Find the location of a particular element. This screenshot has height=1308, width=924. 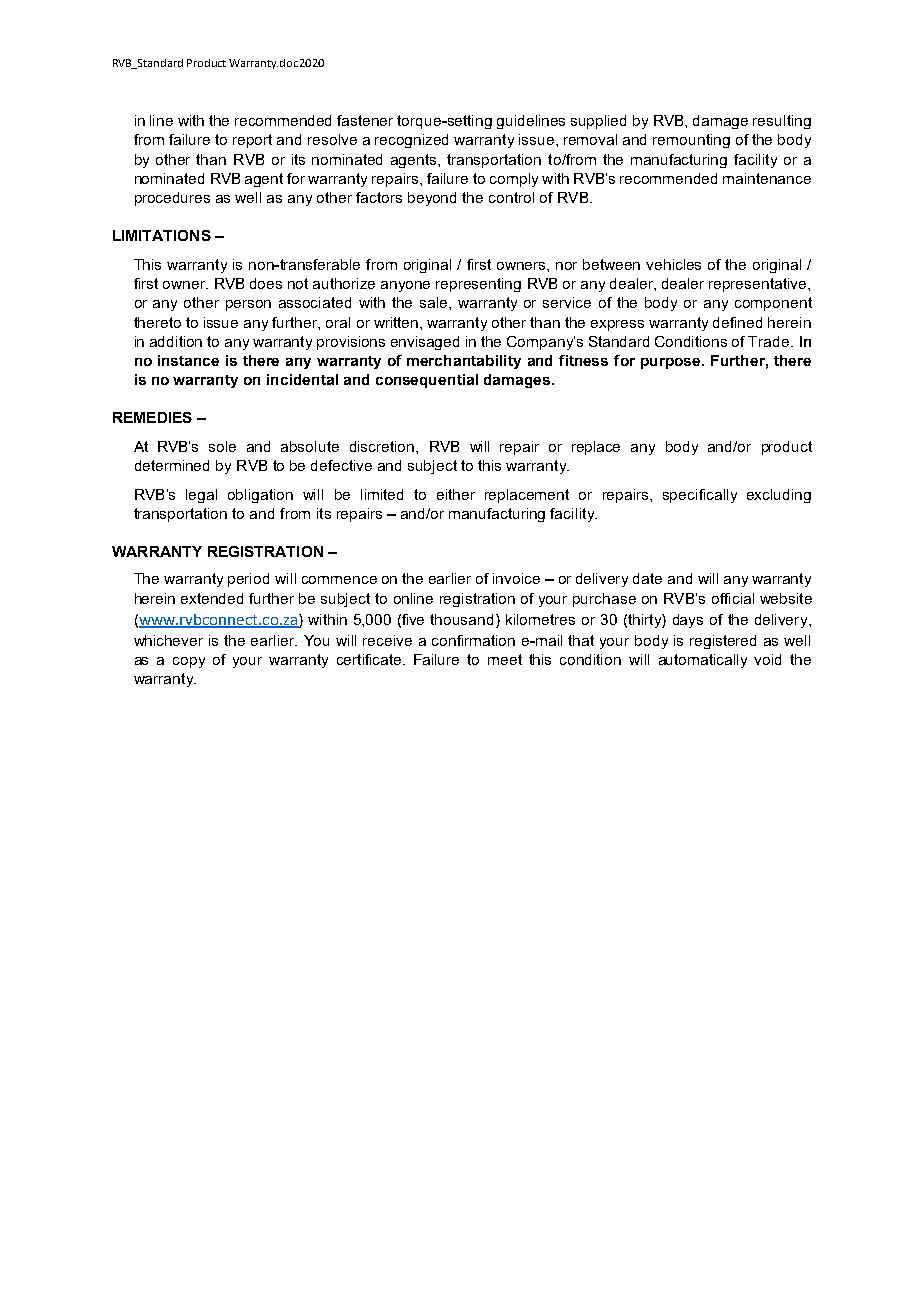

remounting is located at coordinates (691, 141).
